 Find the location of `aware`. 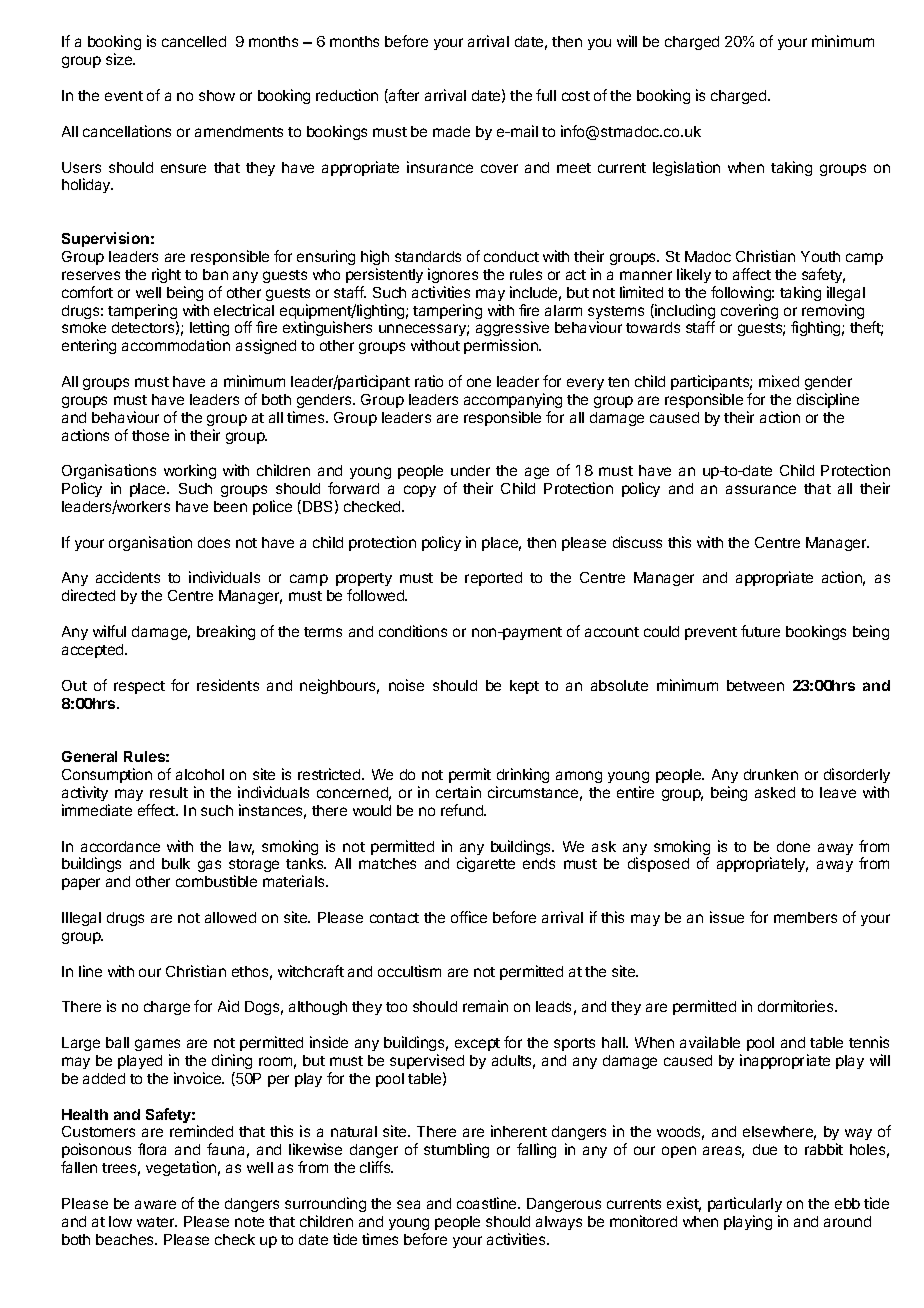

aware is located at coordinates (155, 1204).
